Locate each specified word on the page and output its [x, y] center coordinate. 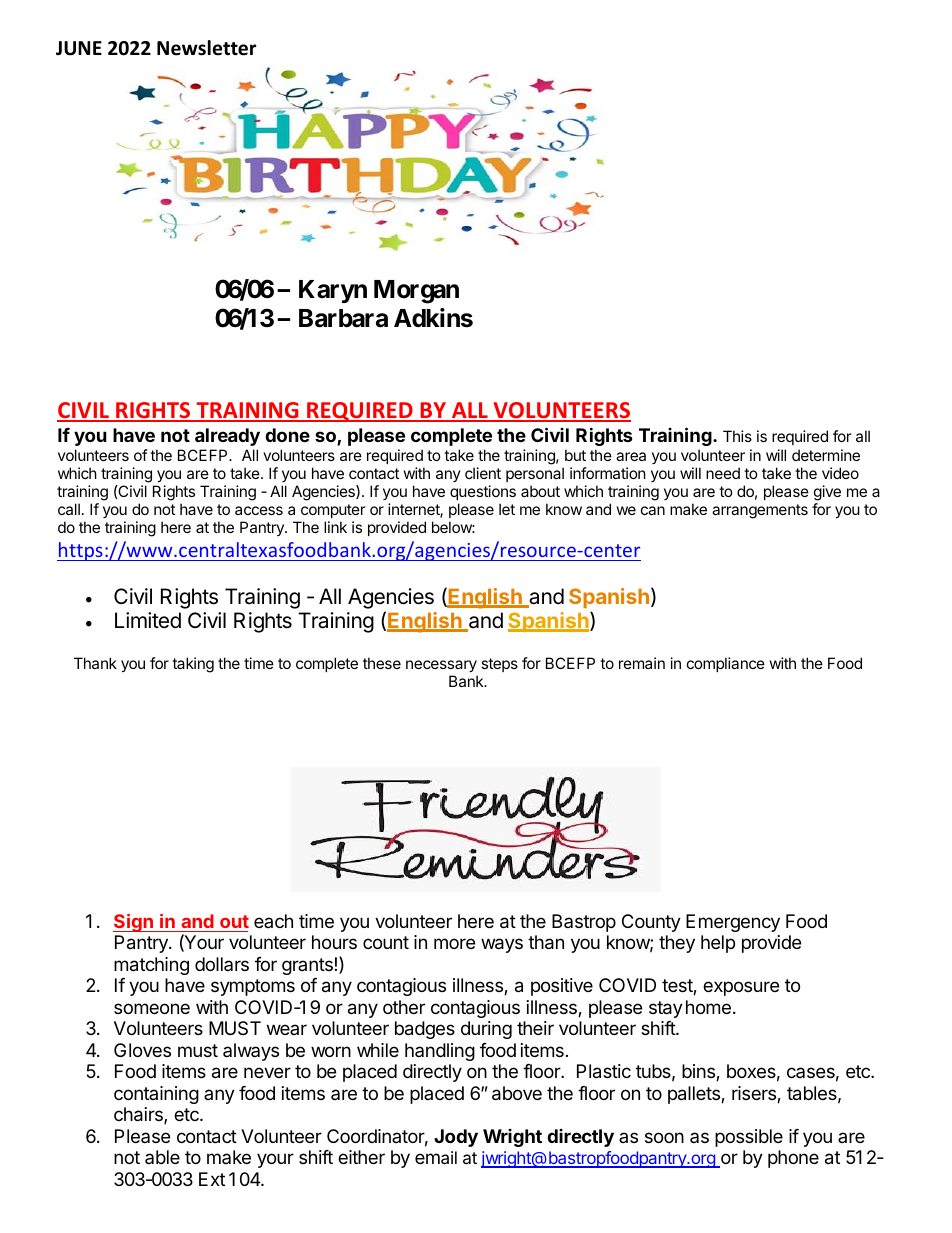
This [737, 436]
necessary [441, 666]
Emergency [733, 923]
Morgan [416, 292]
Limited [148, 620]
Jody [456, 1138]
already [227, 437]
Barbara [343, 318]
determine [826, 455]
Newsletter [206, 48]
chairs [139, 1115]
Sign [134, 923]
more [454, 943]
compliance [726, 664]
